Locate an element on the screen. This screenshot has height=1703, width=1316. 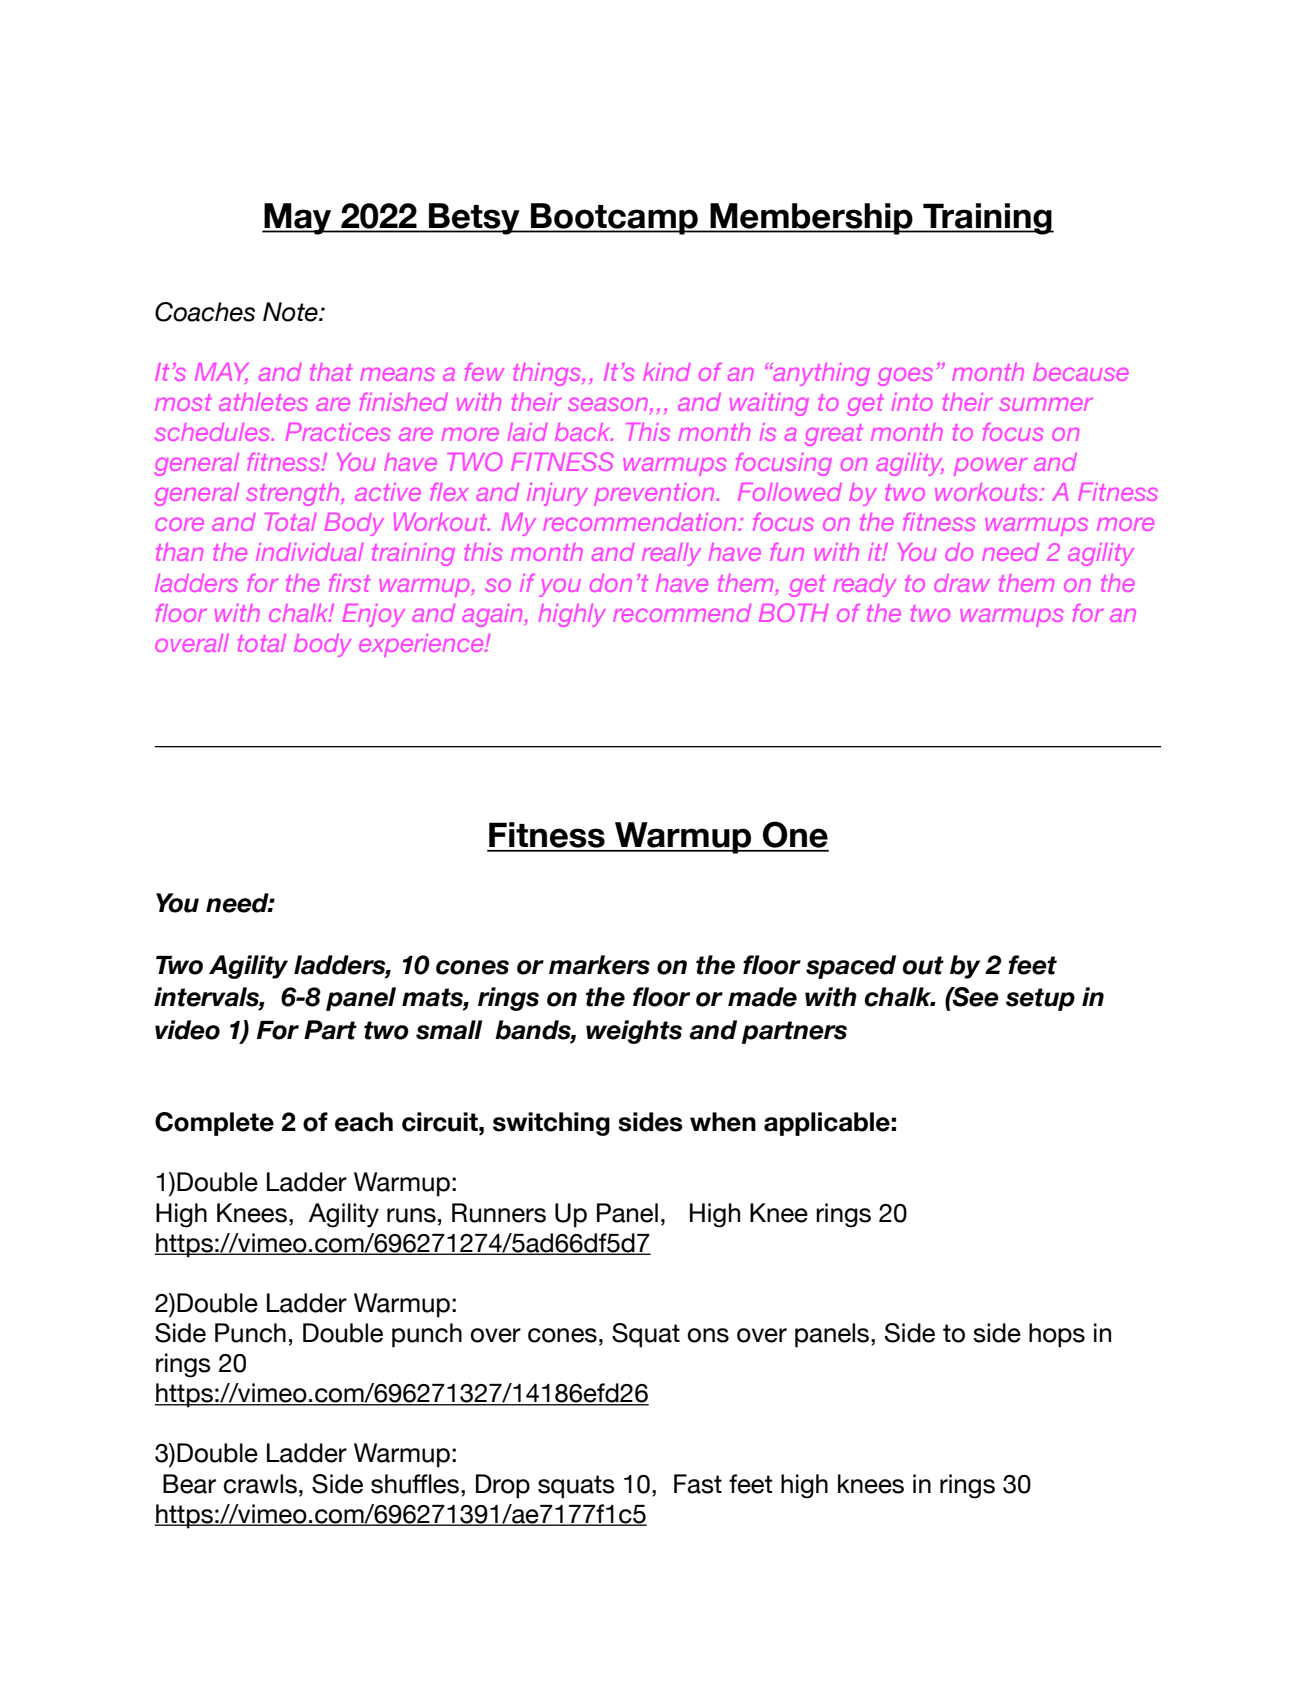
Bootcamp is located at coordinates (614, 219).
